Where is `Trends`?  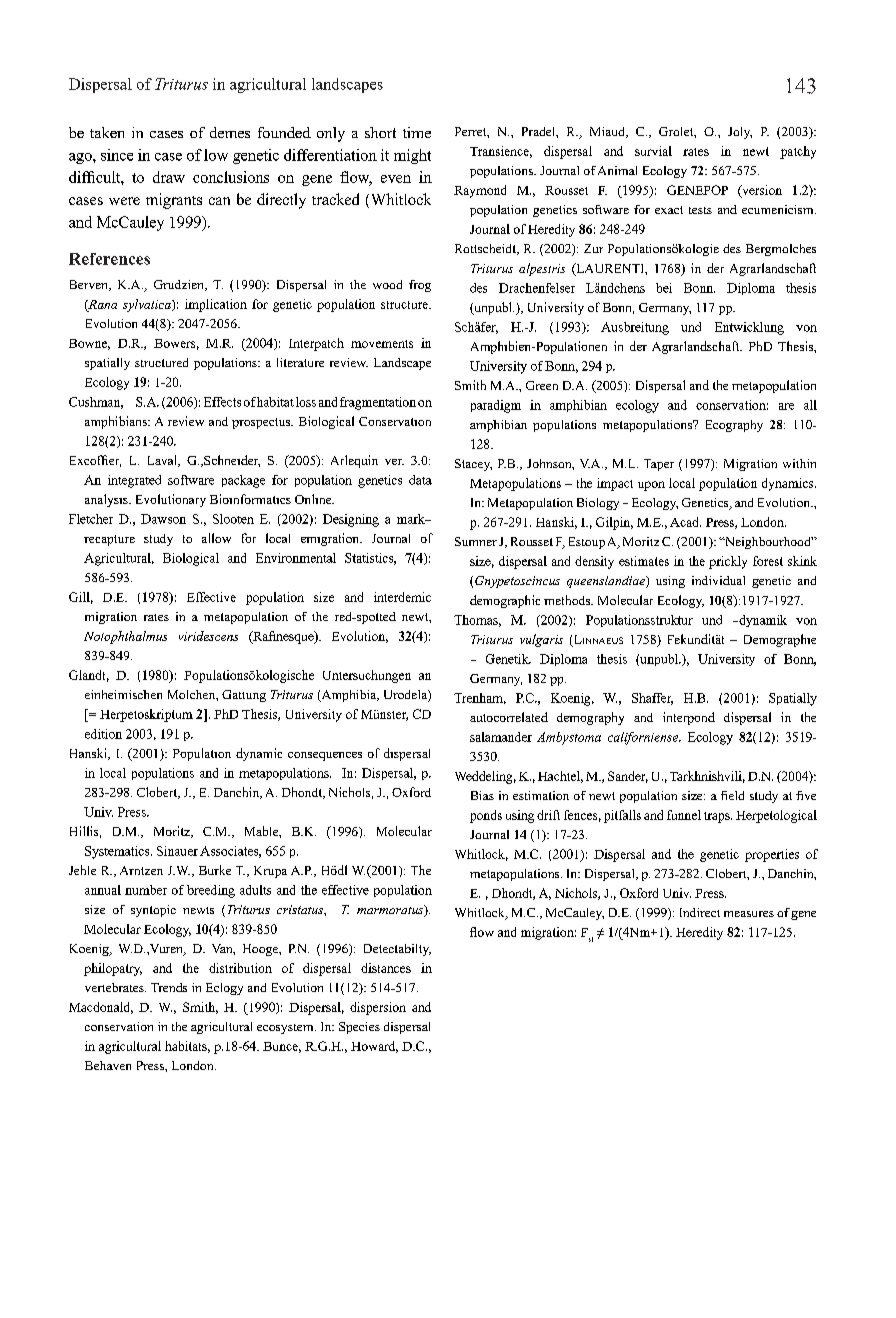
Trends is located at coordinates (169, 987).
